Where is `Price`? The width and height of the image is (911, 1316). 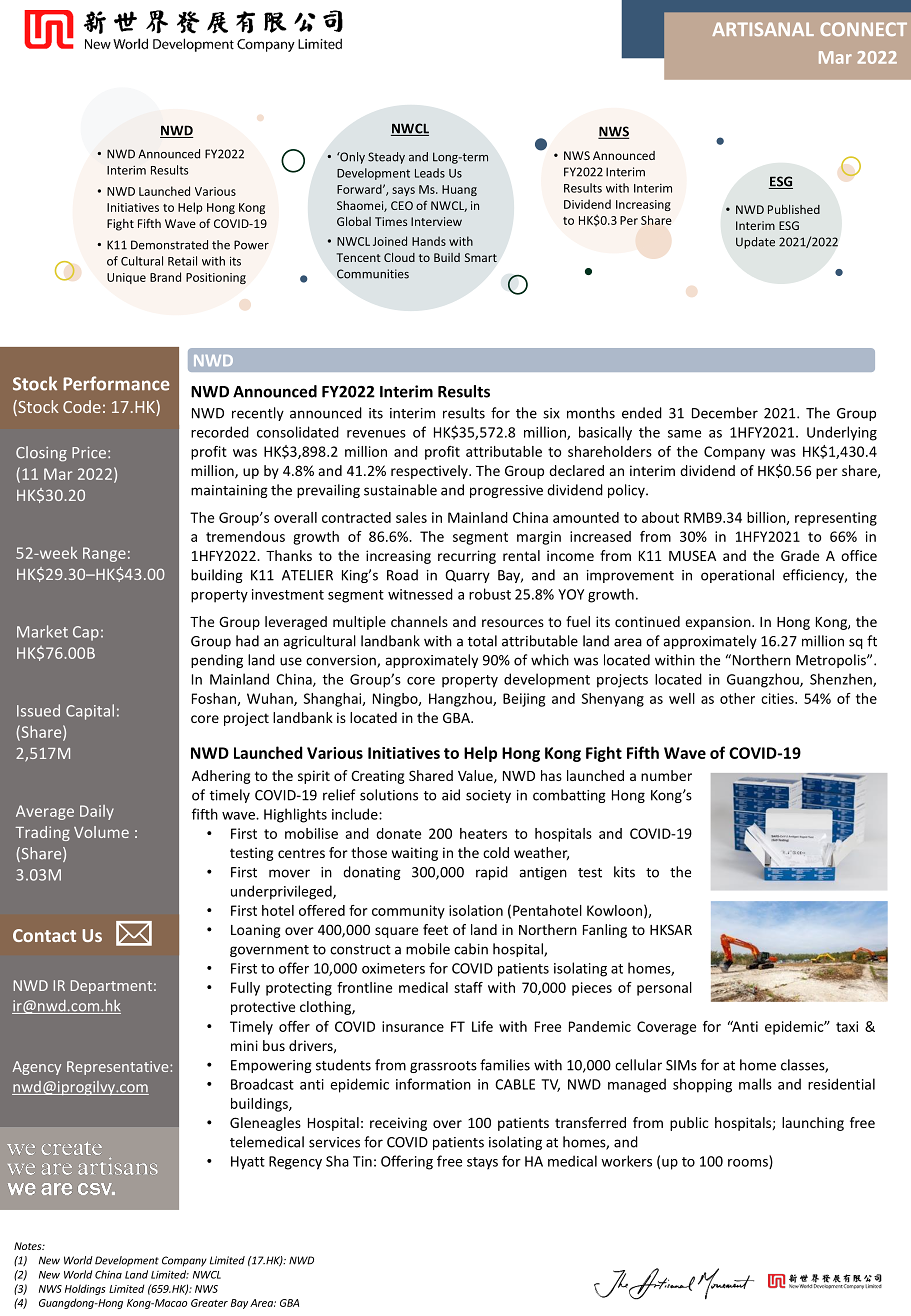 Price is located at coordinates (89, 453).
